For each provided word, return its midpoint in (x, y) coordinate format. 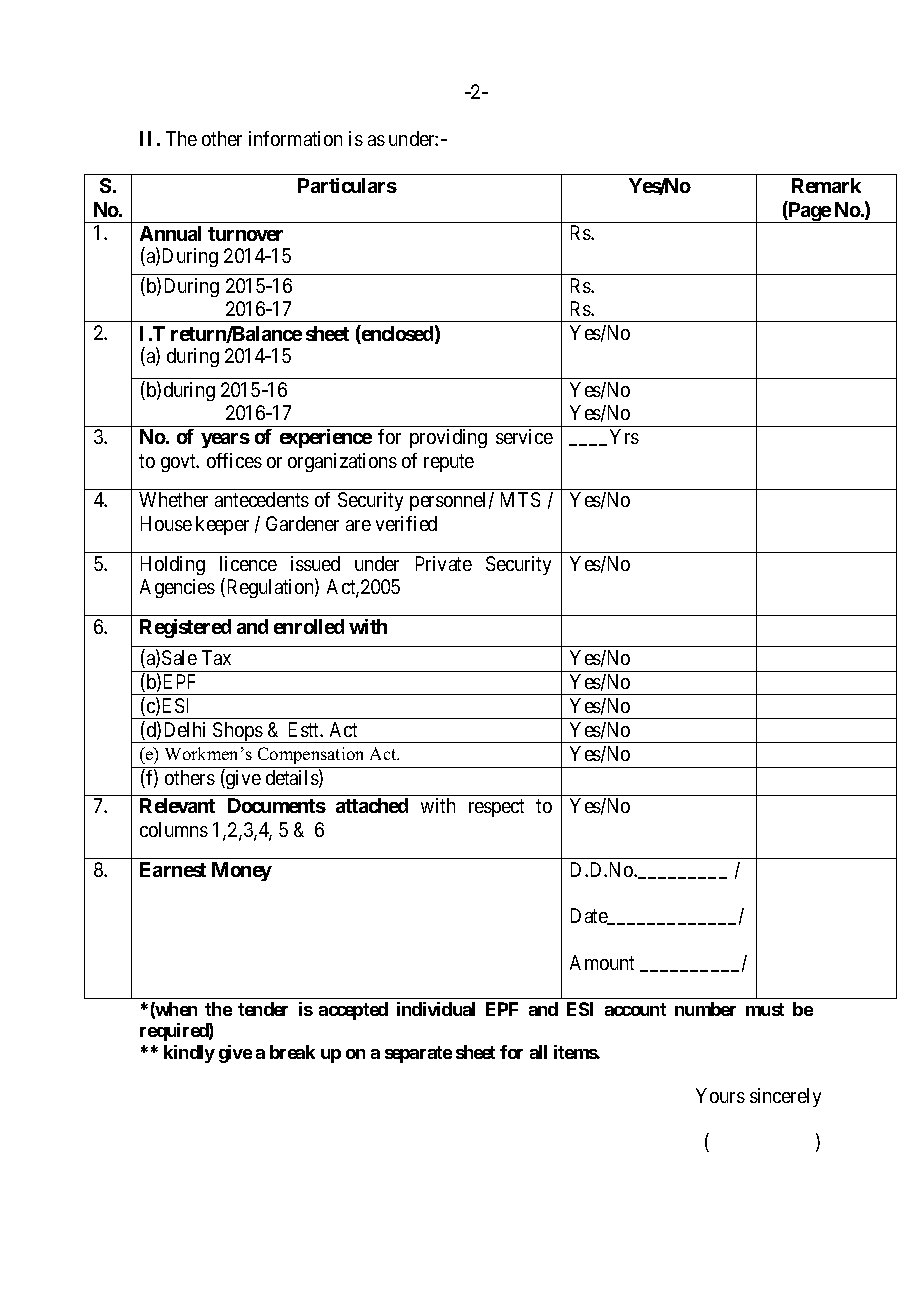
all (538, 1052)
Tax (216, 657)
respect (496, 808)
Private (444, 563)
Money (242, 871)
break (292, 1052)
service (524, 436)
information (295, 138)
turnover (245, 234)
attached (372, 805)
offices (234, 460)
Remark (826, 185)
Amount (602, 962)
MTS (520, 499)
